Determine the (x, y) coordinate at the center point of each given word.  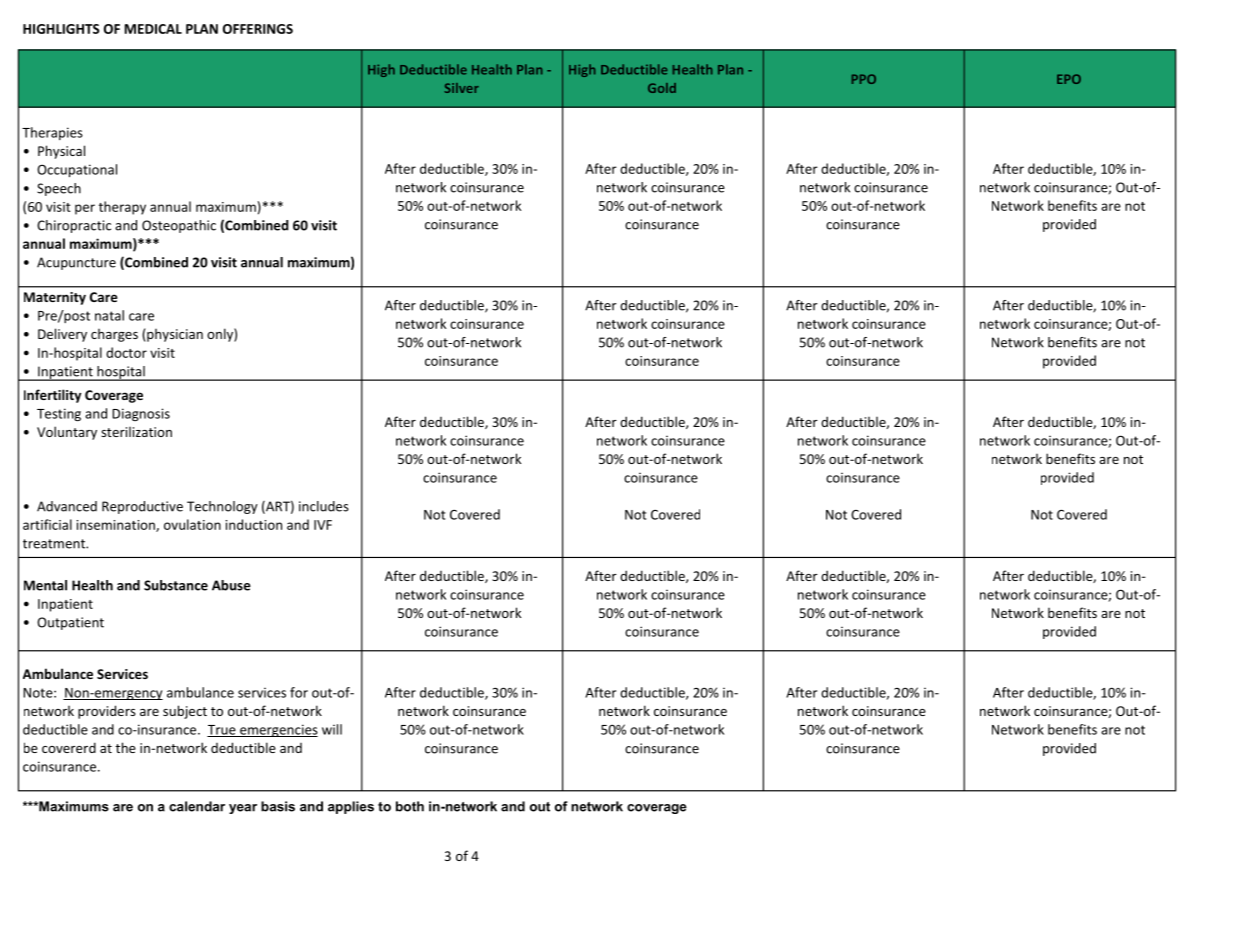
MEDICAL (153, 29)
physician (174, 335)
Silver (461, 88)
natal (109, 315)
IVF (323, 525)
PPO (864, 79)
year (243, 809)
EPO (1069, 79)
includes (324, 506)
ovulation (192, 524)
